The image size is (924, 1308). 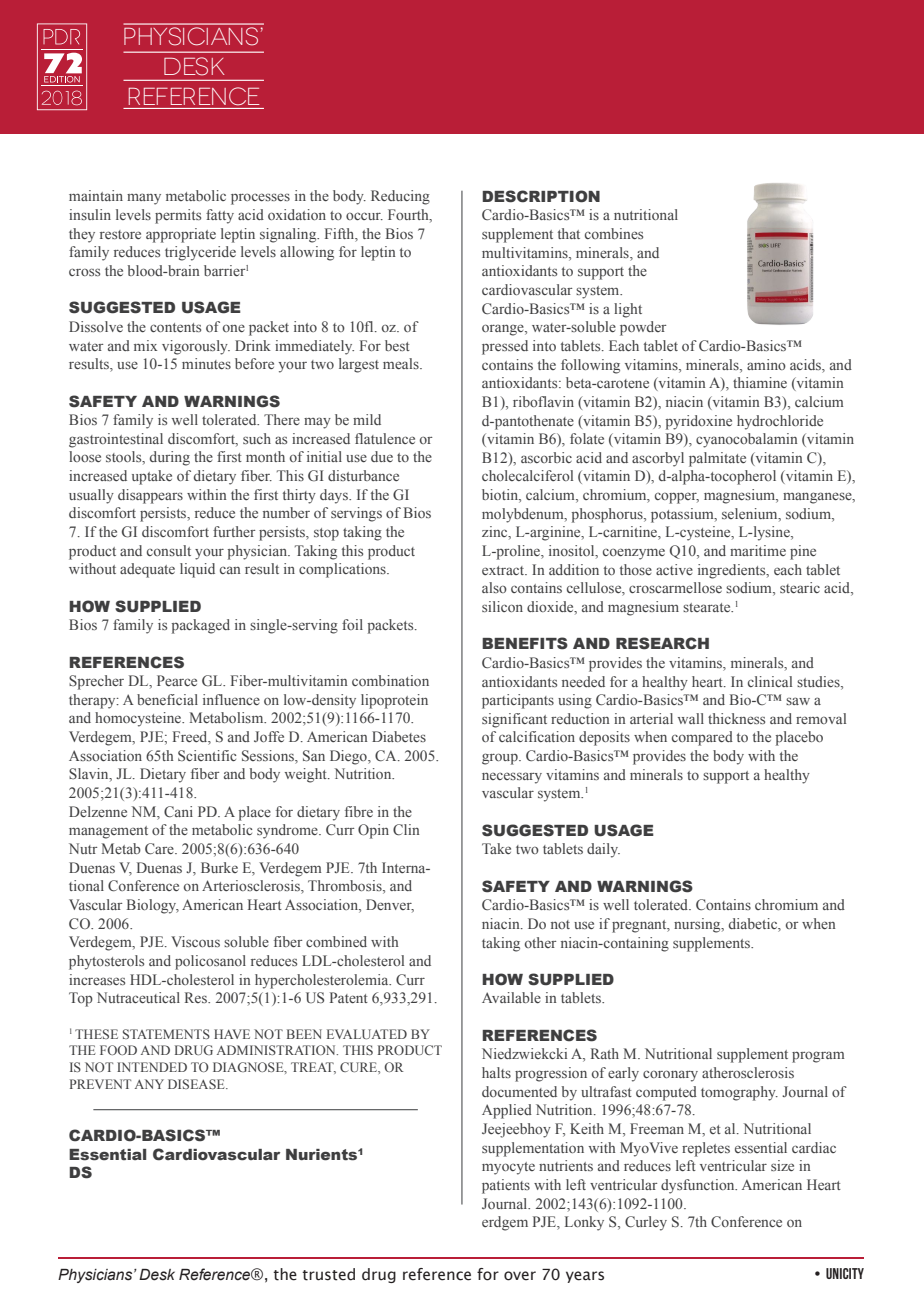 I want to click on also, so click(x=494, y=587).
